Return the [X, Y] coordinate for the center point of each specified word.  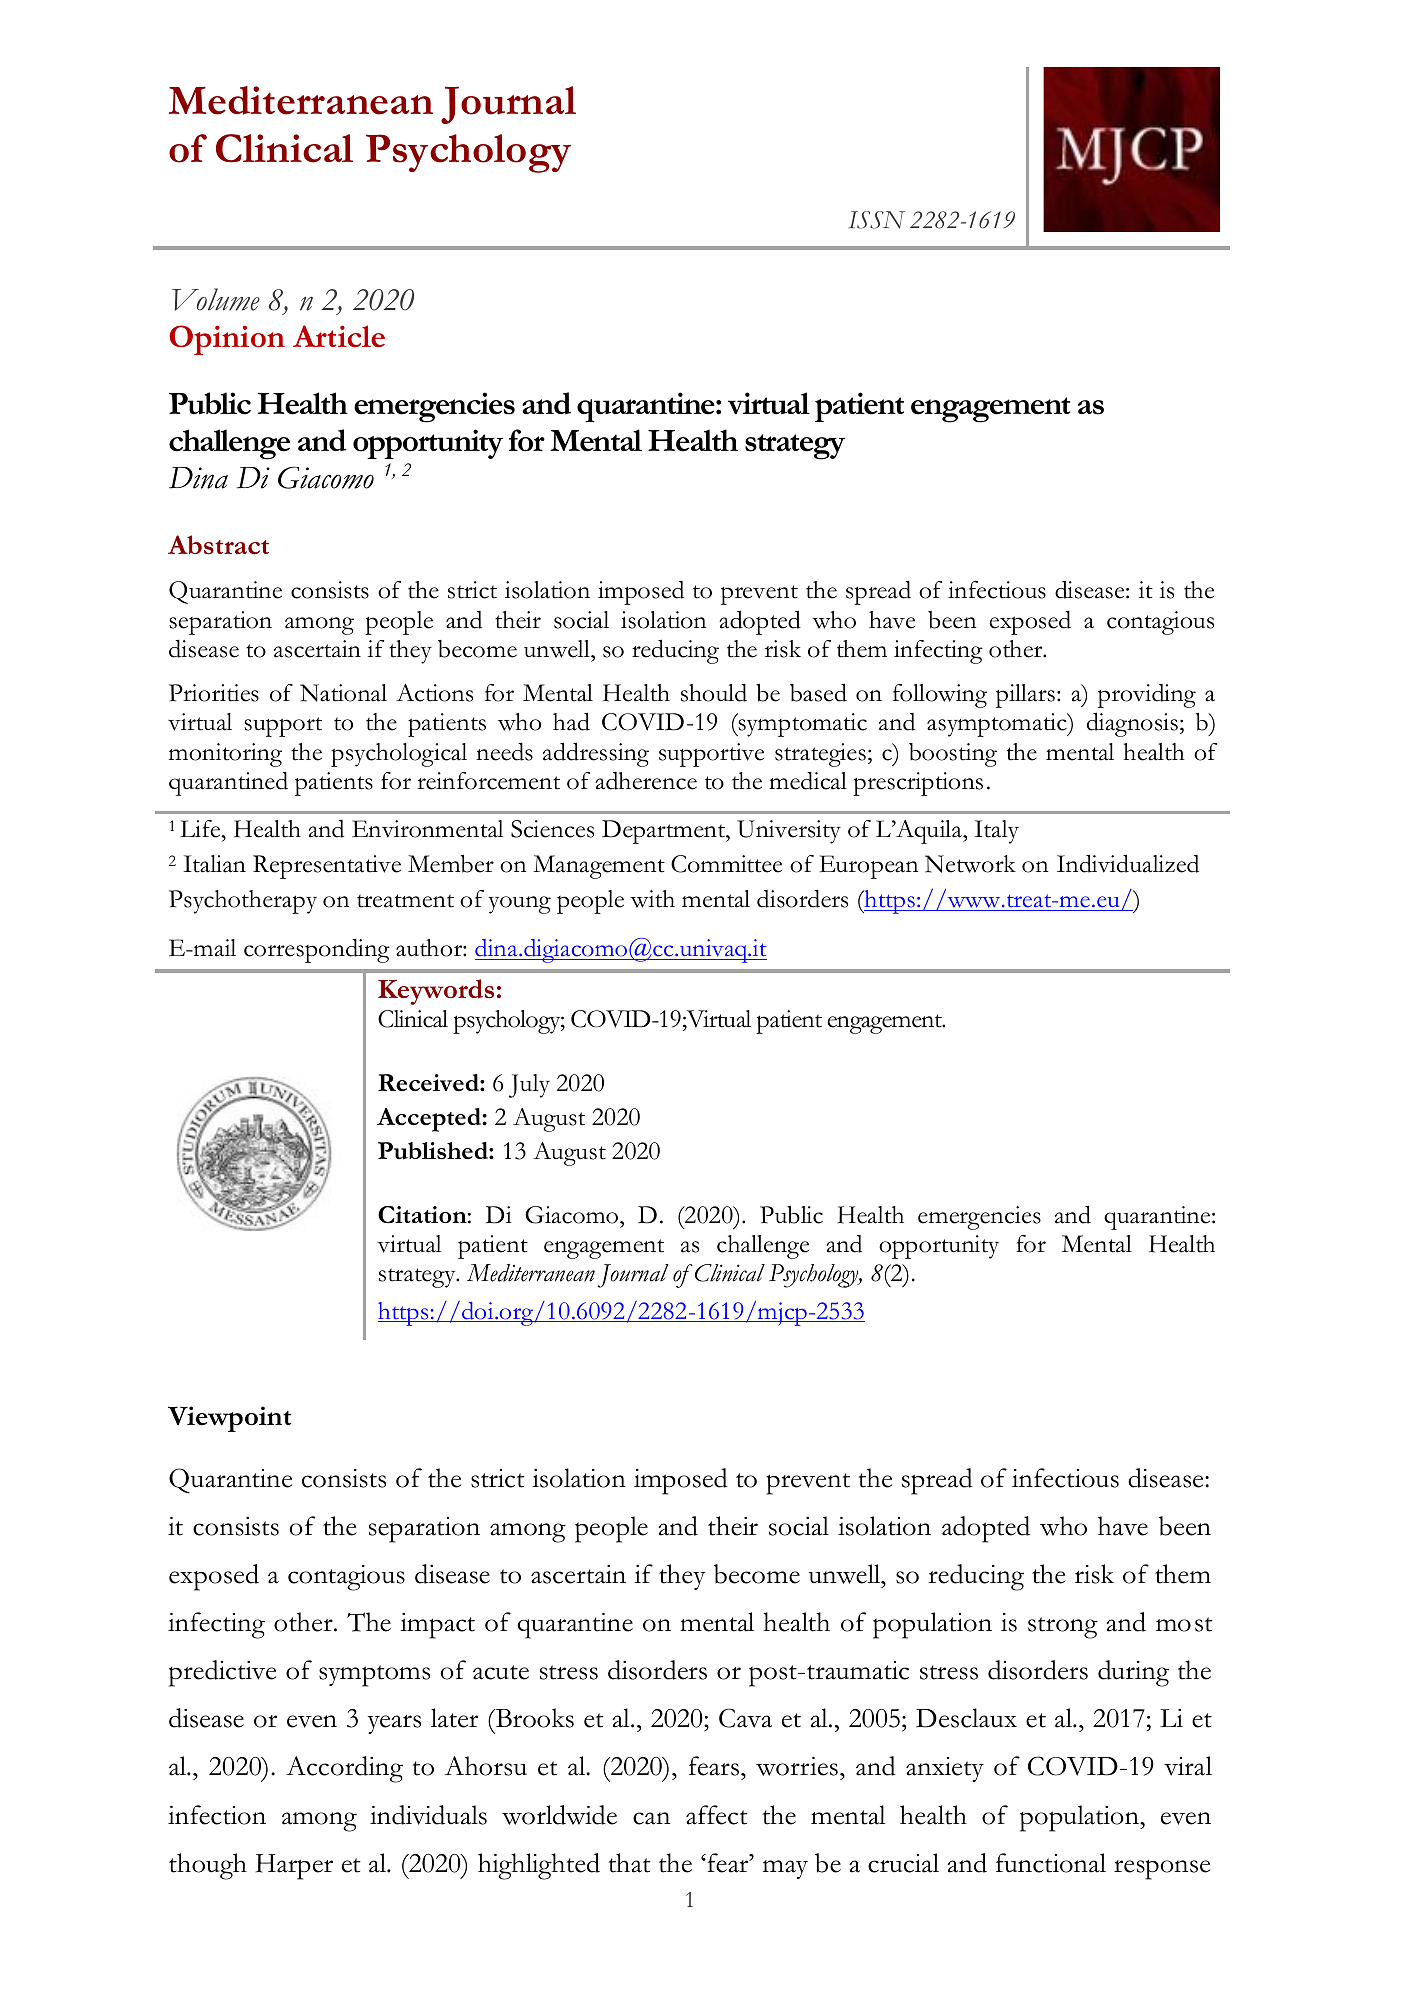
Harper [294, 1867]
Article [339, 336]
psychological [399, 755]
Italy [997, 832]
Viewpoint [229, 1419]
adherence [646, 781]
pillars [1025, 696]
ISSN [877, 220]
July [529, 1086]
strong [1063, 1628]
